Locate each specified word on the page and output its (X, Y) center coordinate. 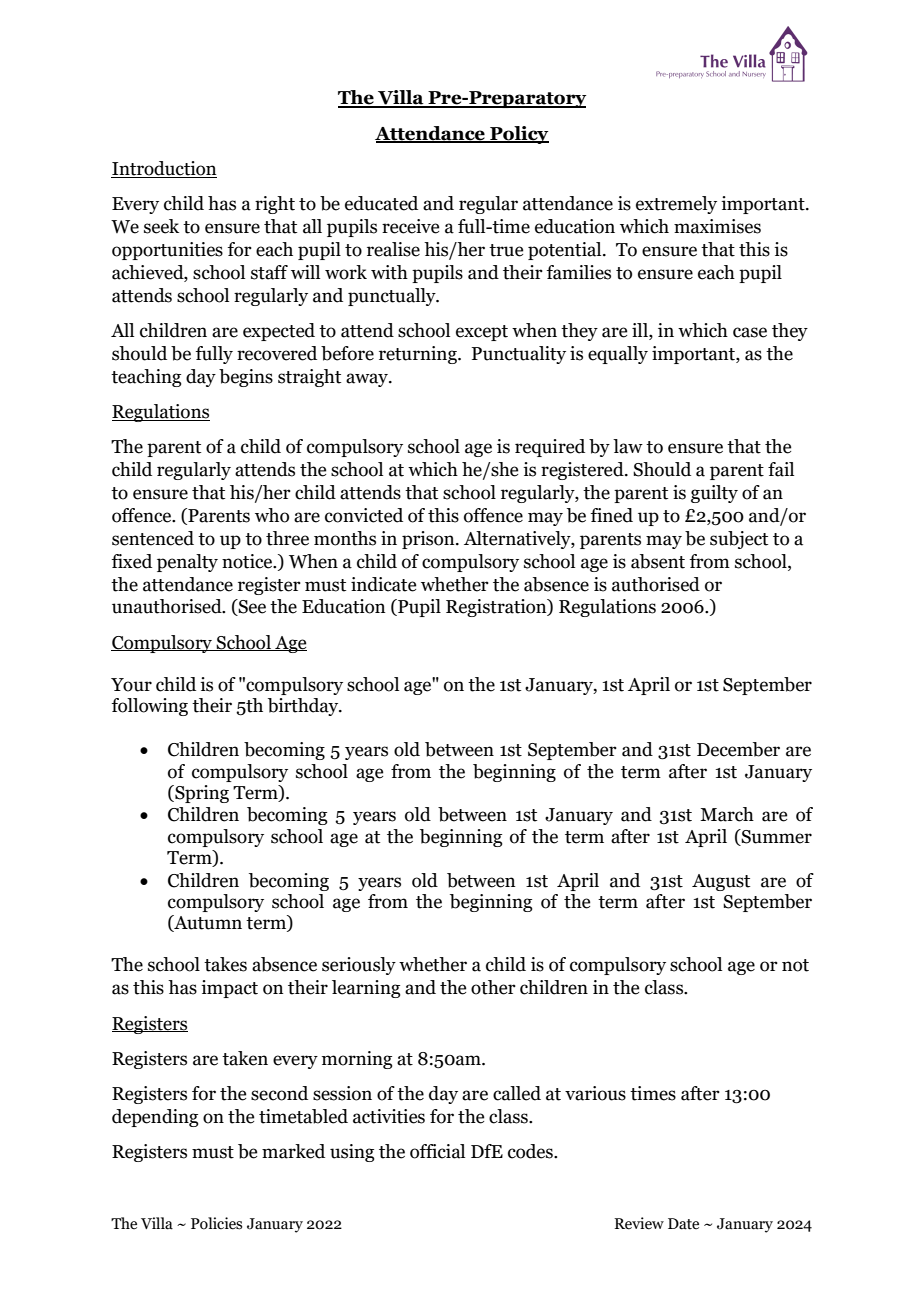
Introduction (164, 169)
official (437, 1151)
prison (429, 540)
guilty (714, 494)
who (272, 515)
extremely (676, 205)
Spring (201, 794)
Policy (518, 135)
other (493, 987)
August (721, 882)
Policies (216, 1223)
